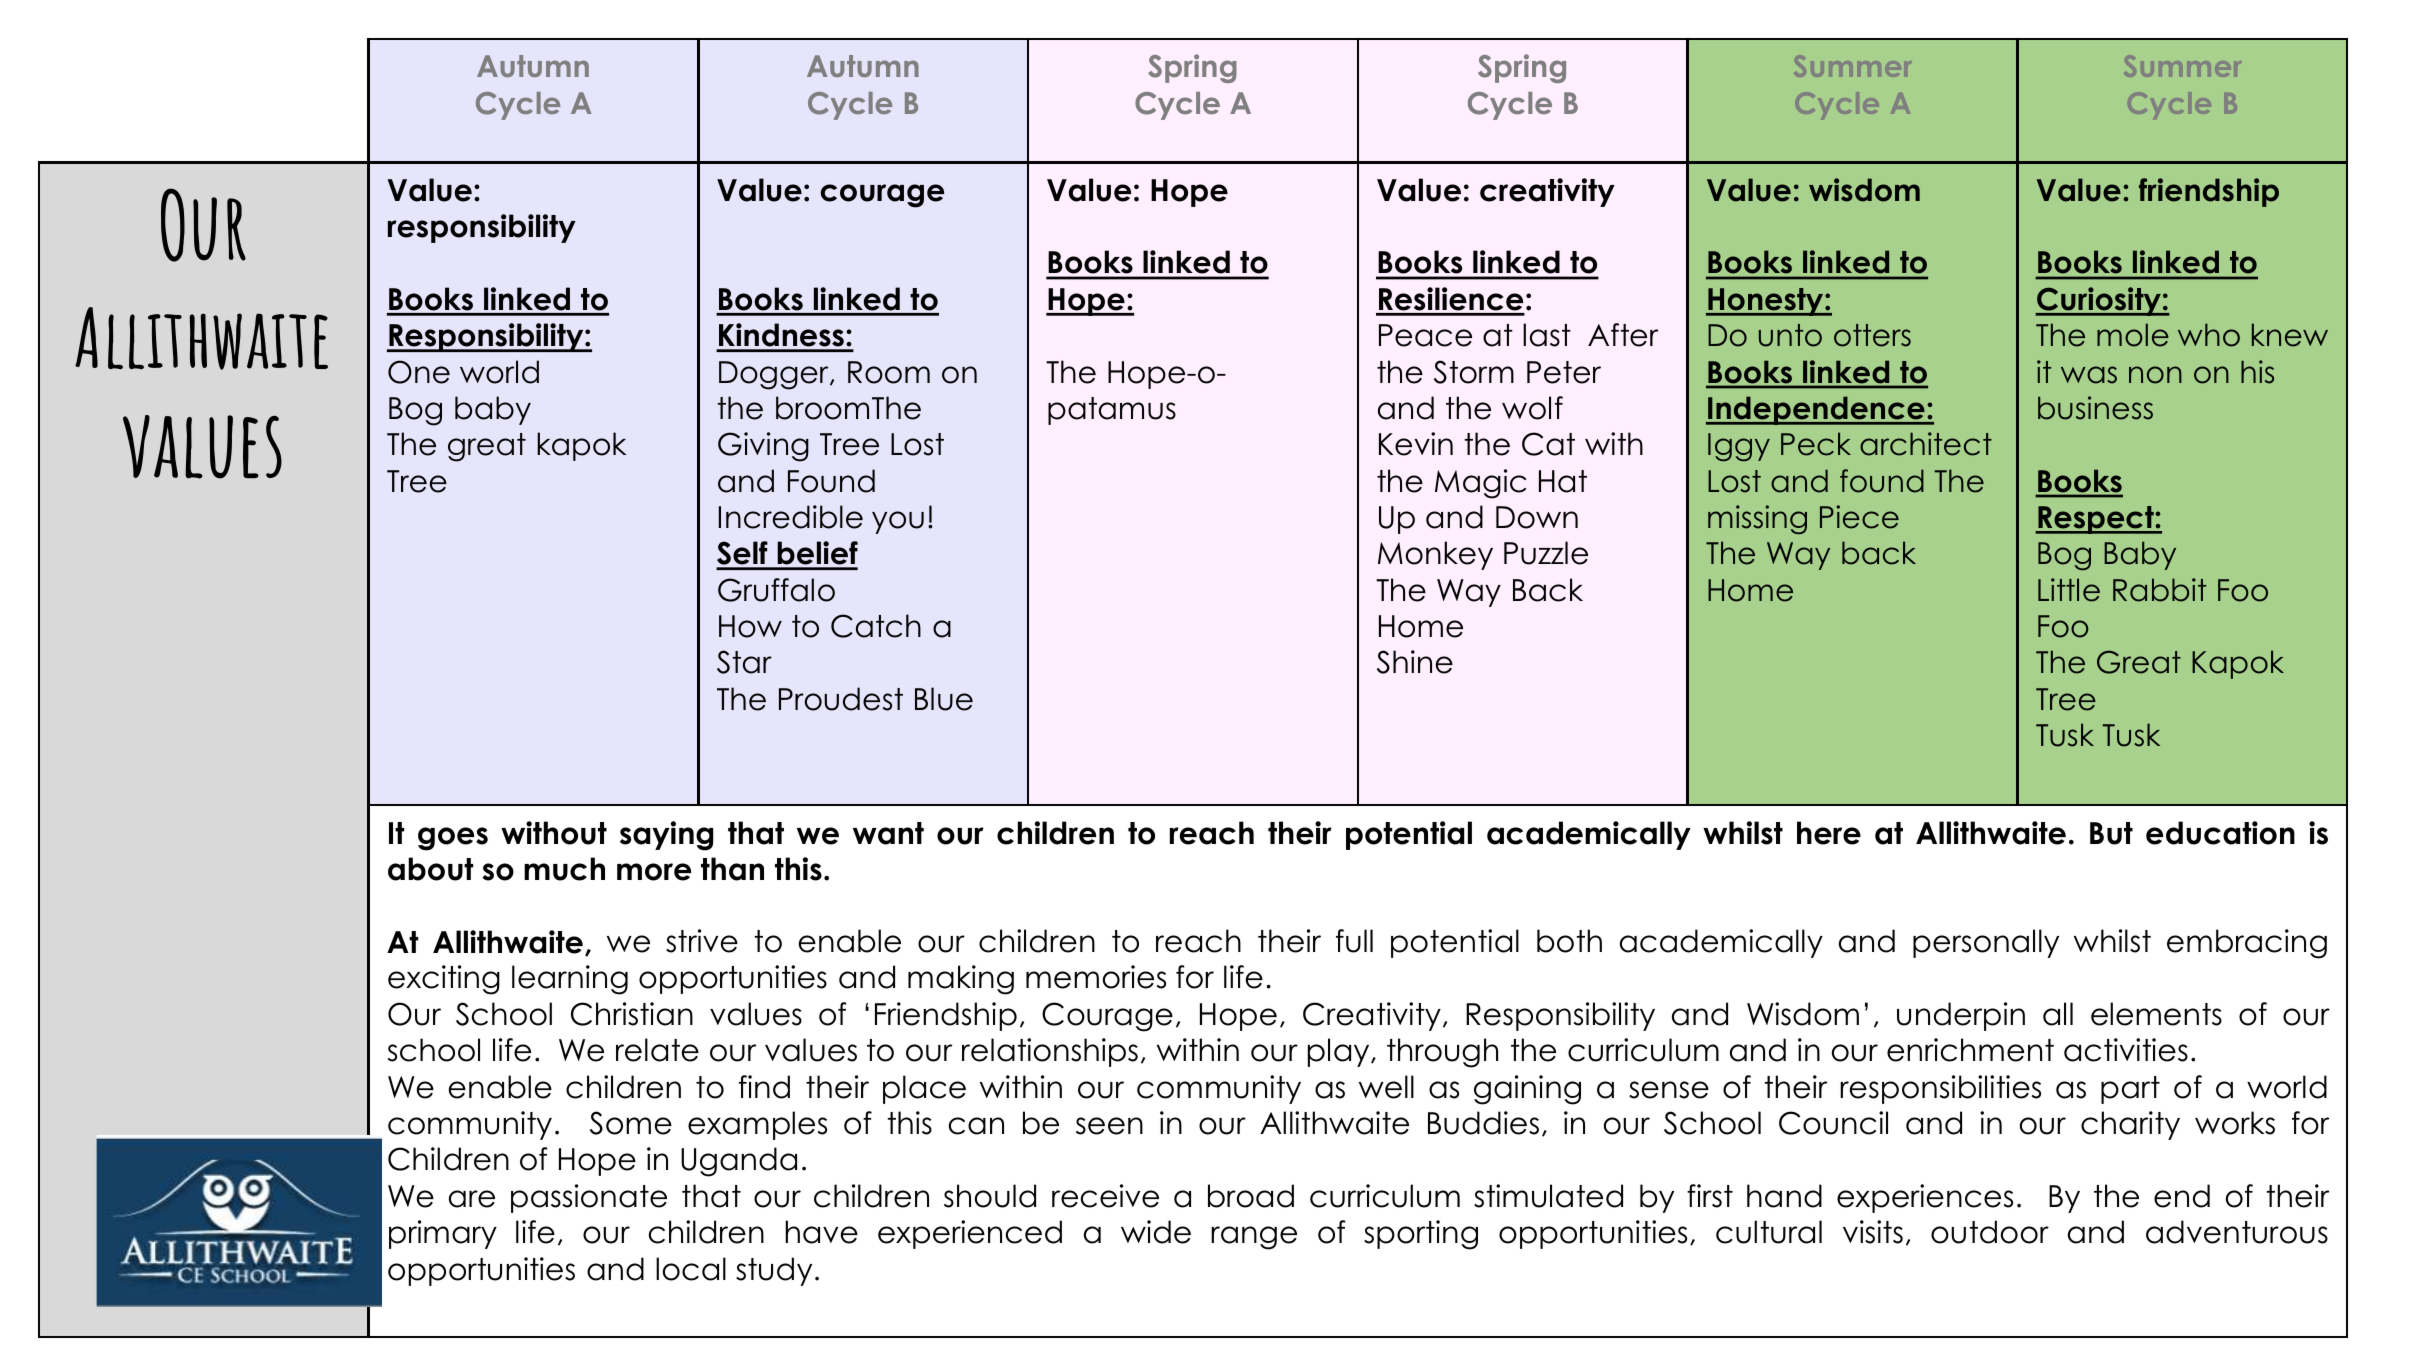  I want to click on Down, so click(1537, 517).
